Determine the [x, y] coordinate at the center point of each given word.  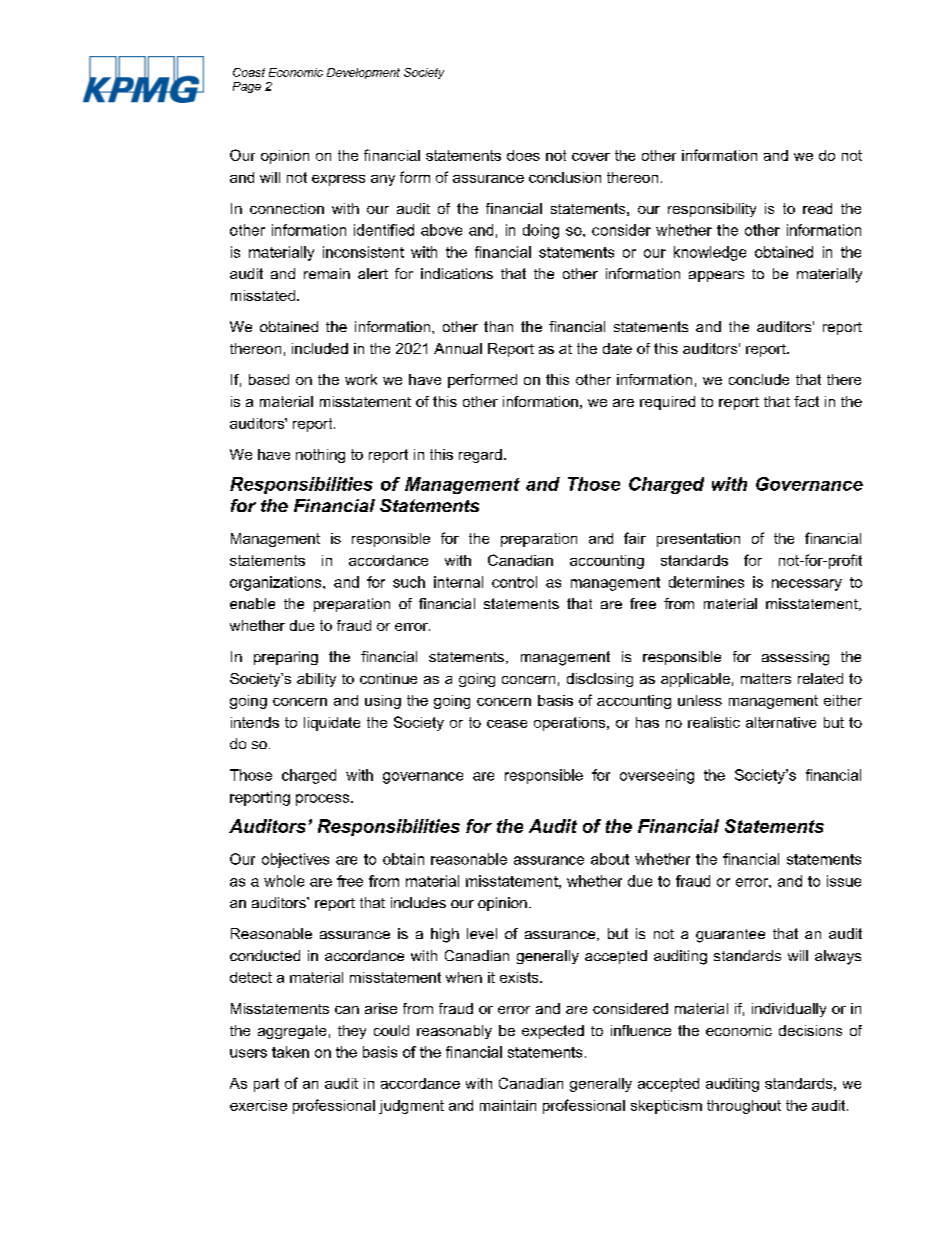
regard [480, 456]
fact [806, 401]
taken [290, 1052]
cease [507, 724]
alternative [781, 722]
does [523, 155]
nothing [320, 456]
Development [363, 73]
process [324, 800]
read [817, 208]
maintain [508, 1105]
